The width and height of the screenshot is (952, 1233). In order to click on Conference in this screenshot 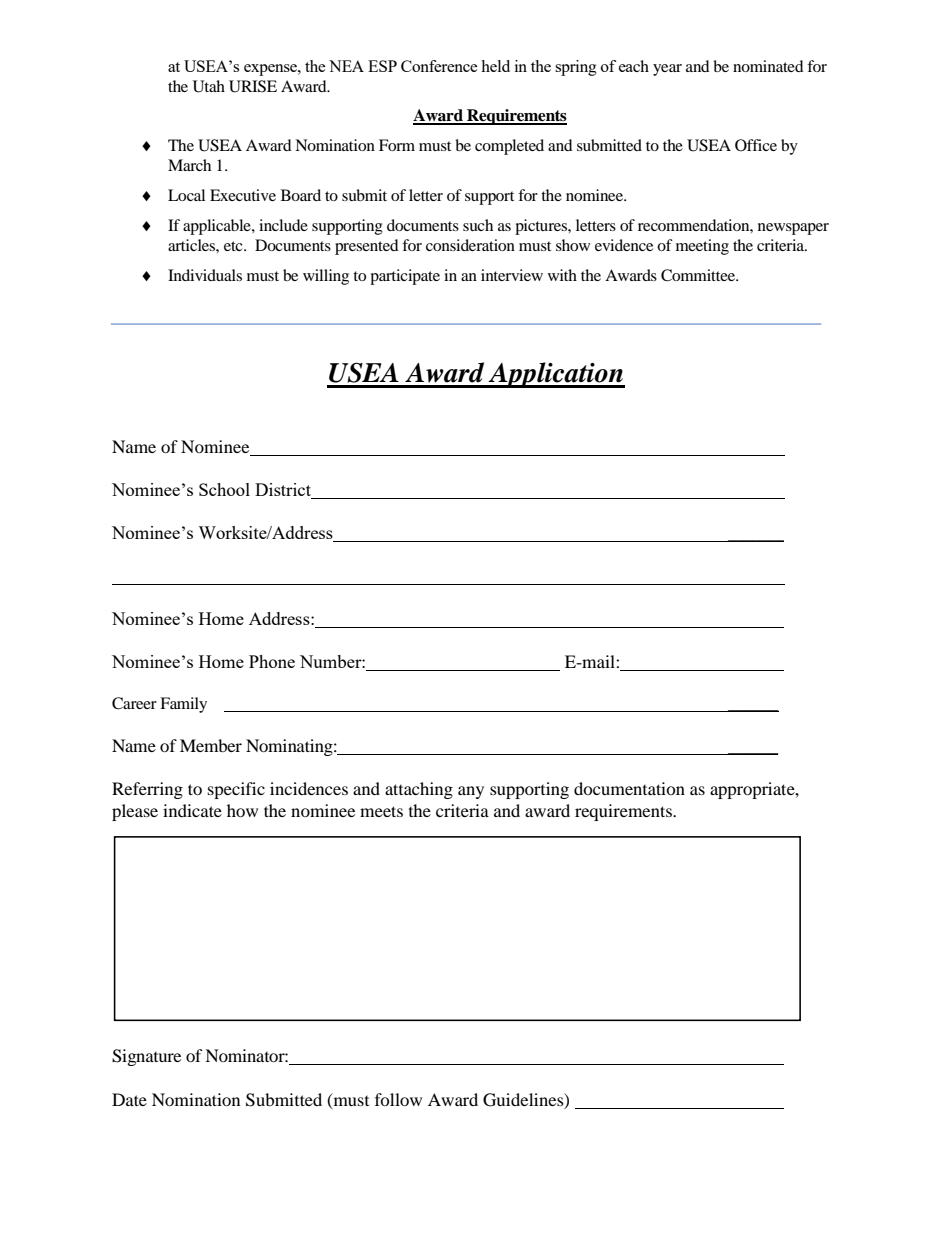, I will do `click(439, 66)`.
